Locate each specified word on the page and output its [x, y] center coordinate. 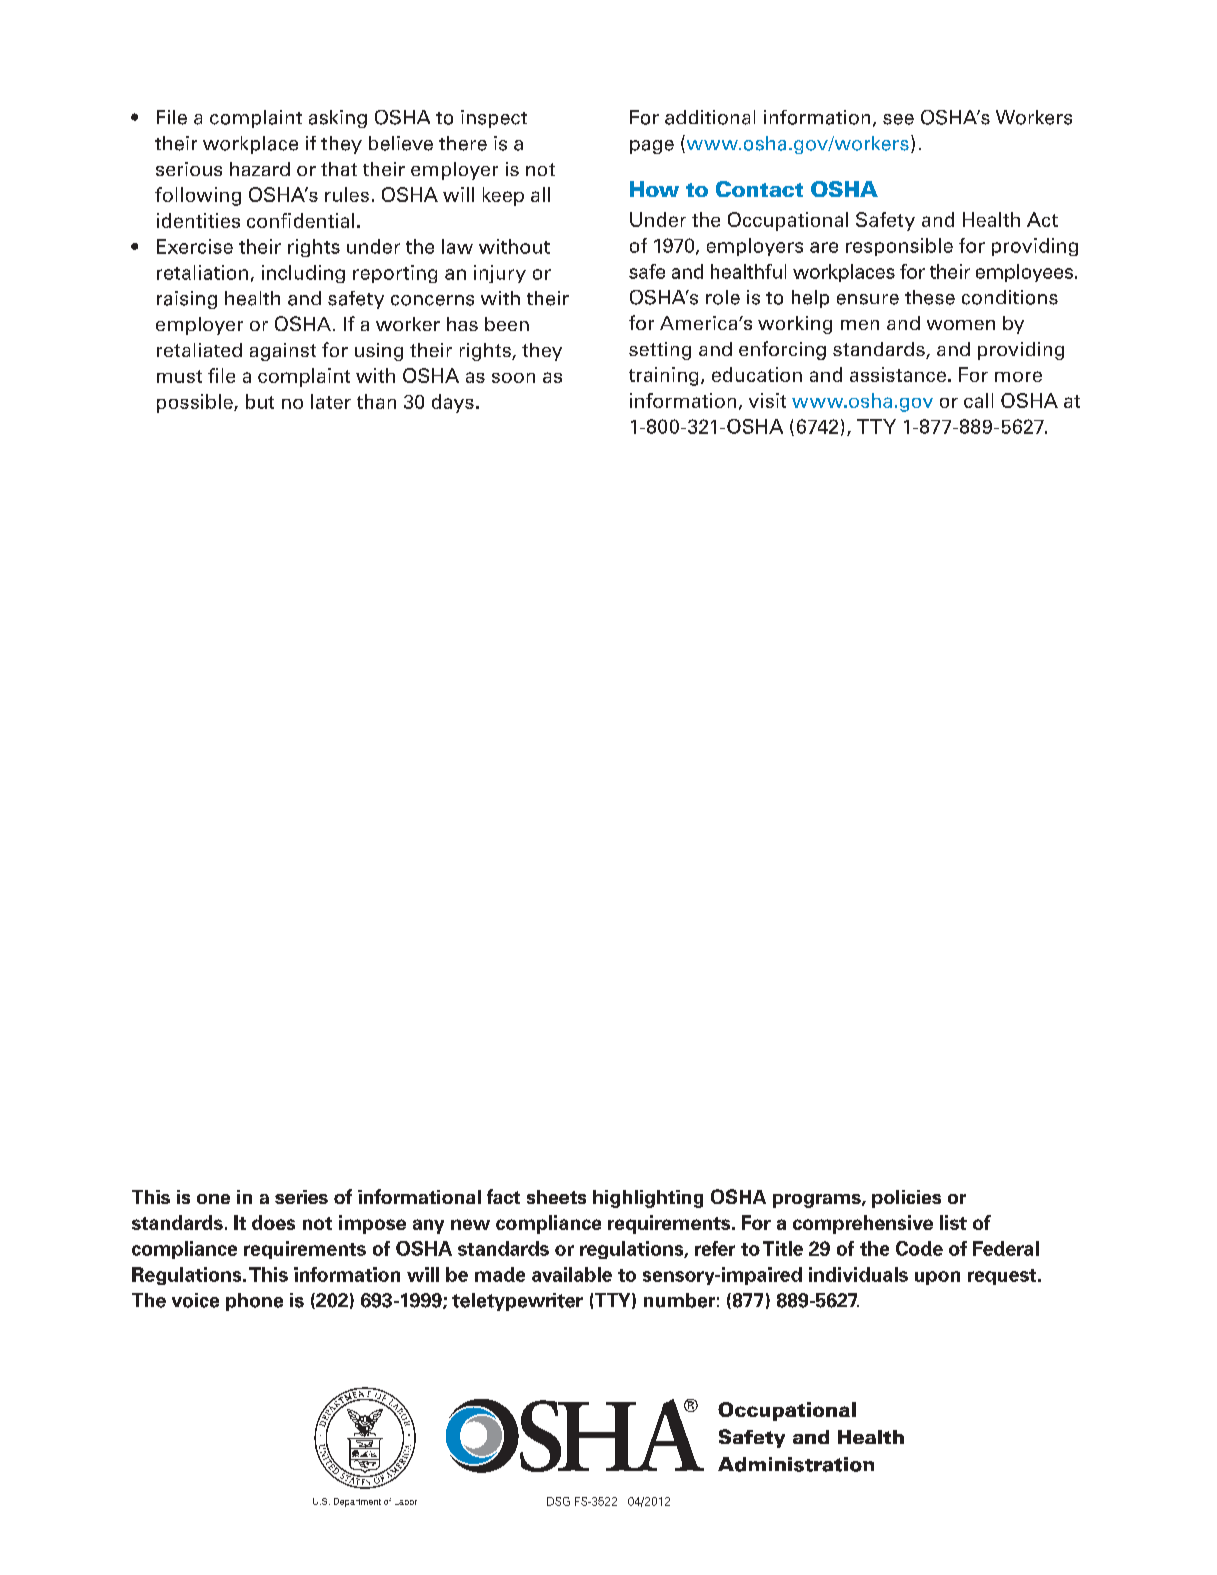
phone [254, 1302]
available [572, 1274]
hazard [260, 169]
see [898, 119]
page [652, 147]
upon [937, 1278]
